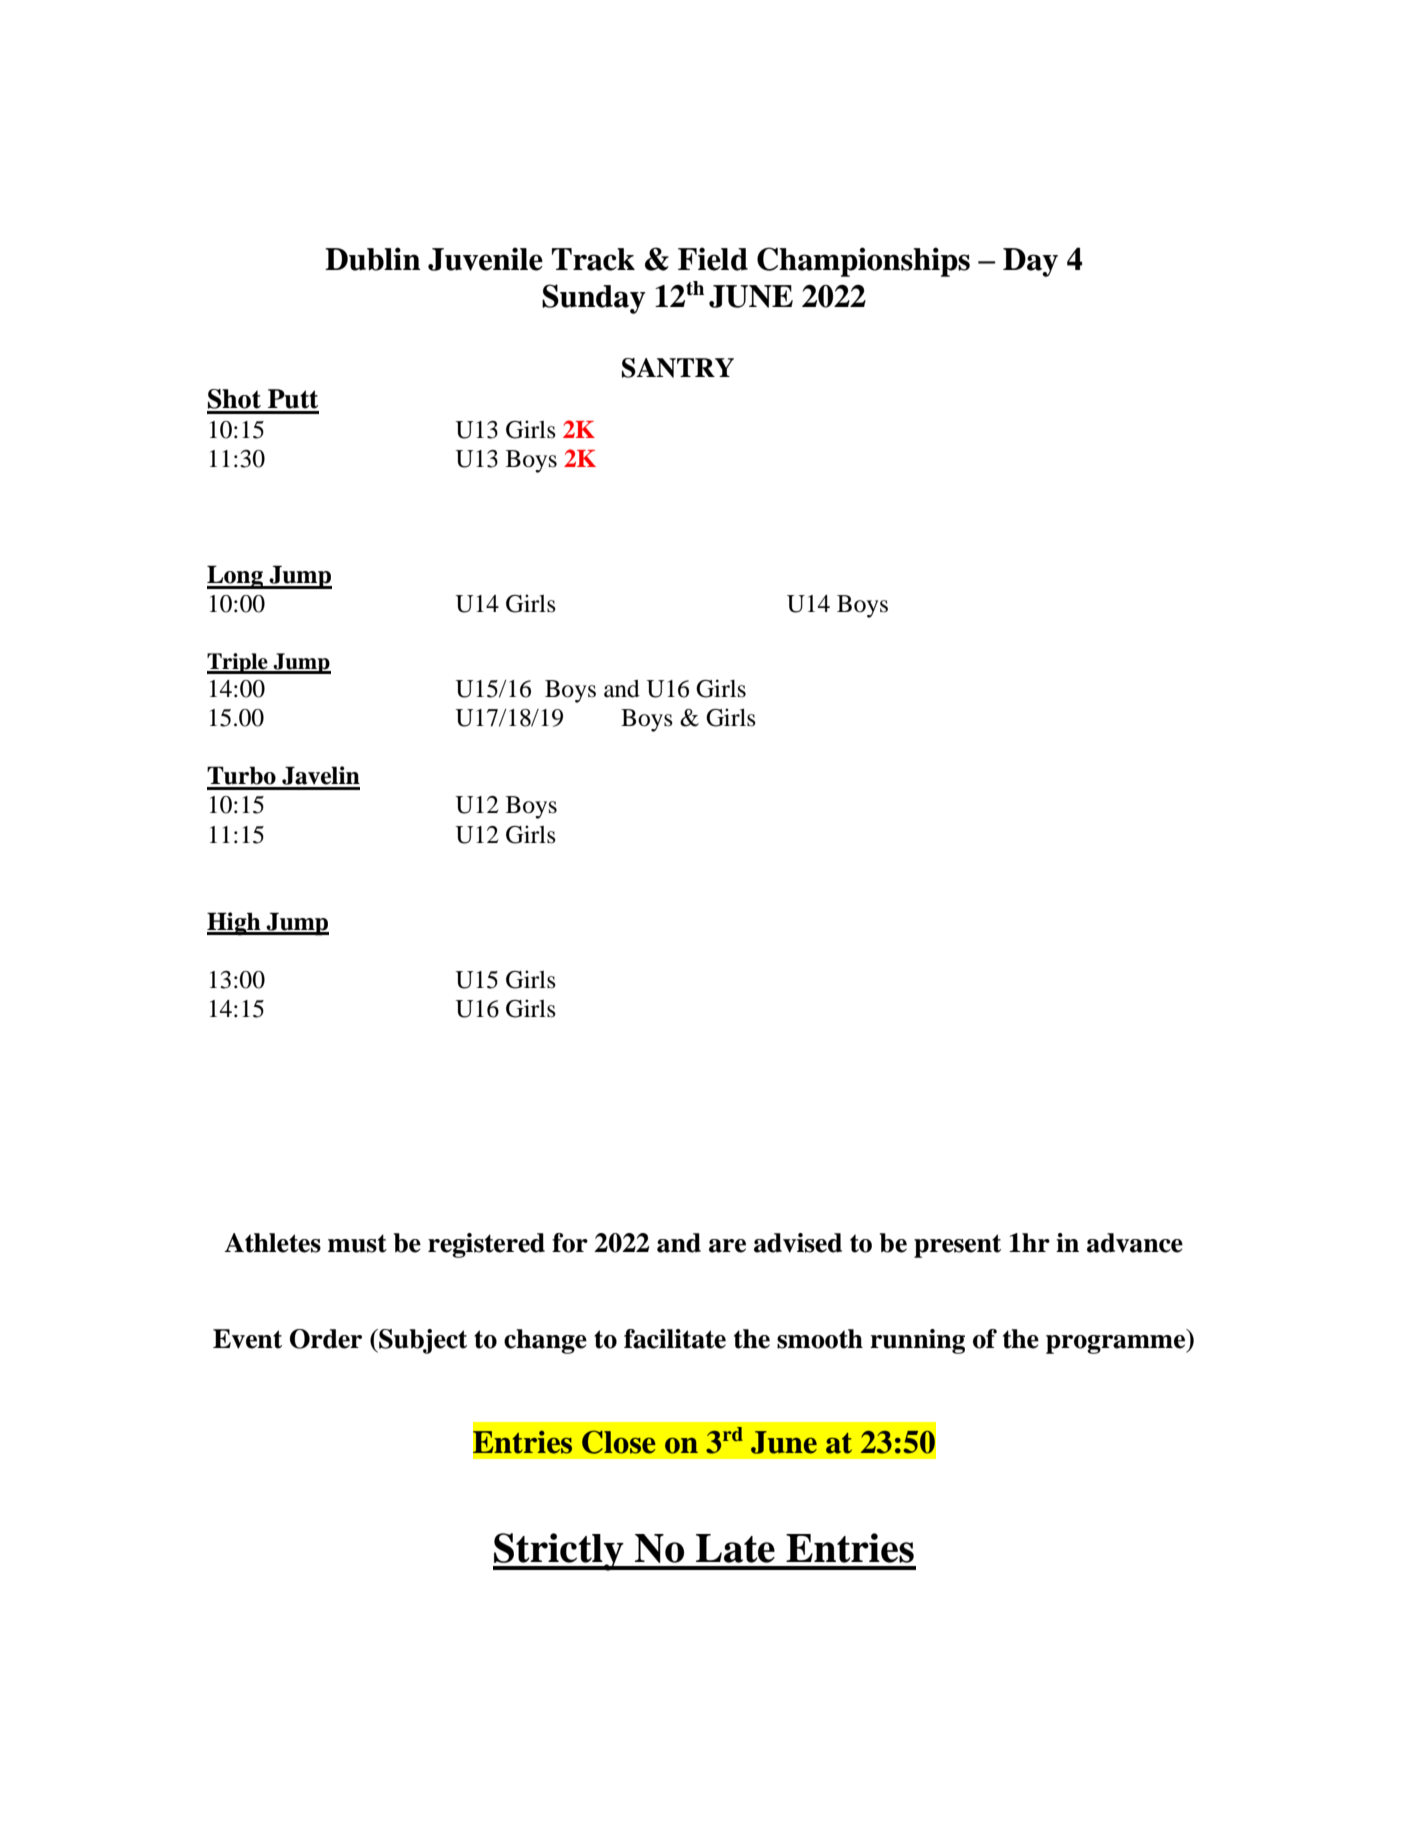  What do you see at coordinates (373, 259) in the screenshot?
I see `Dublin` at bounding box center [373, 259].
